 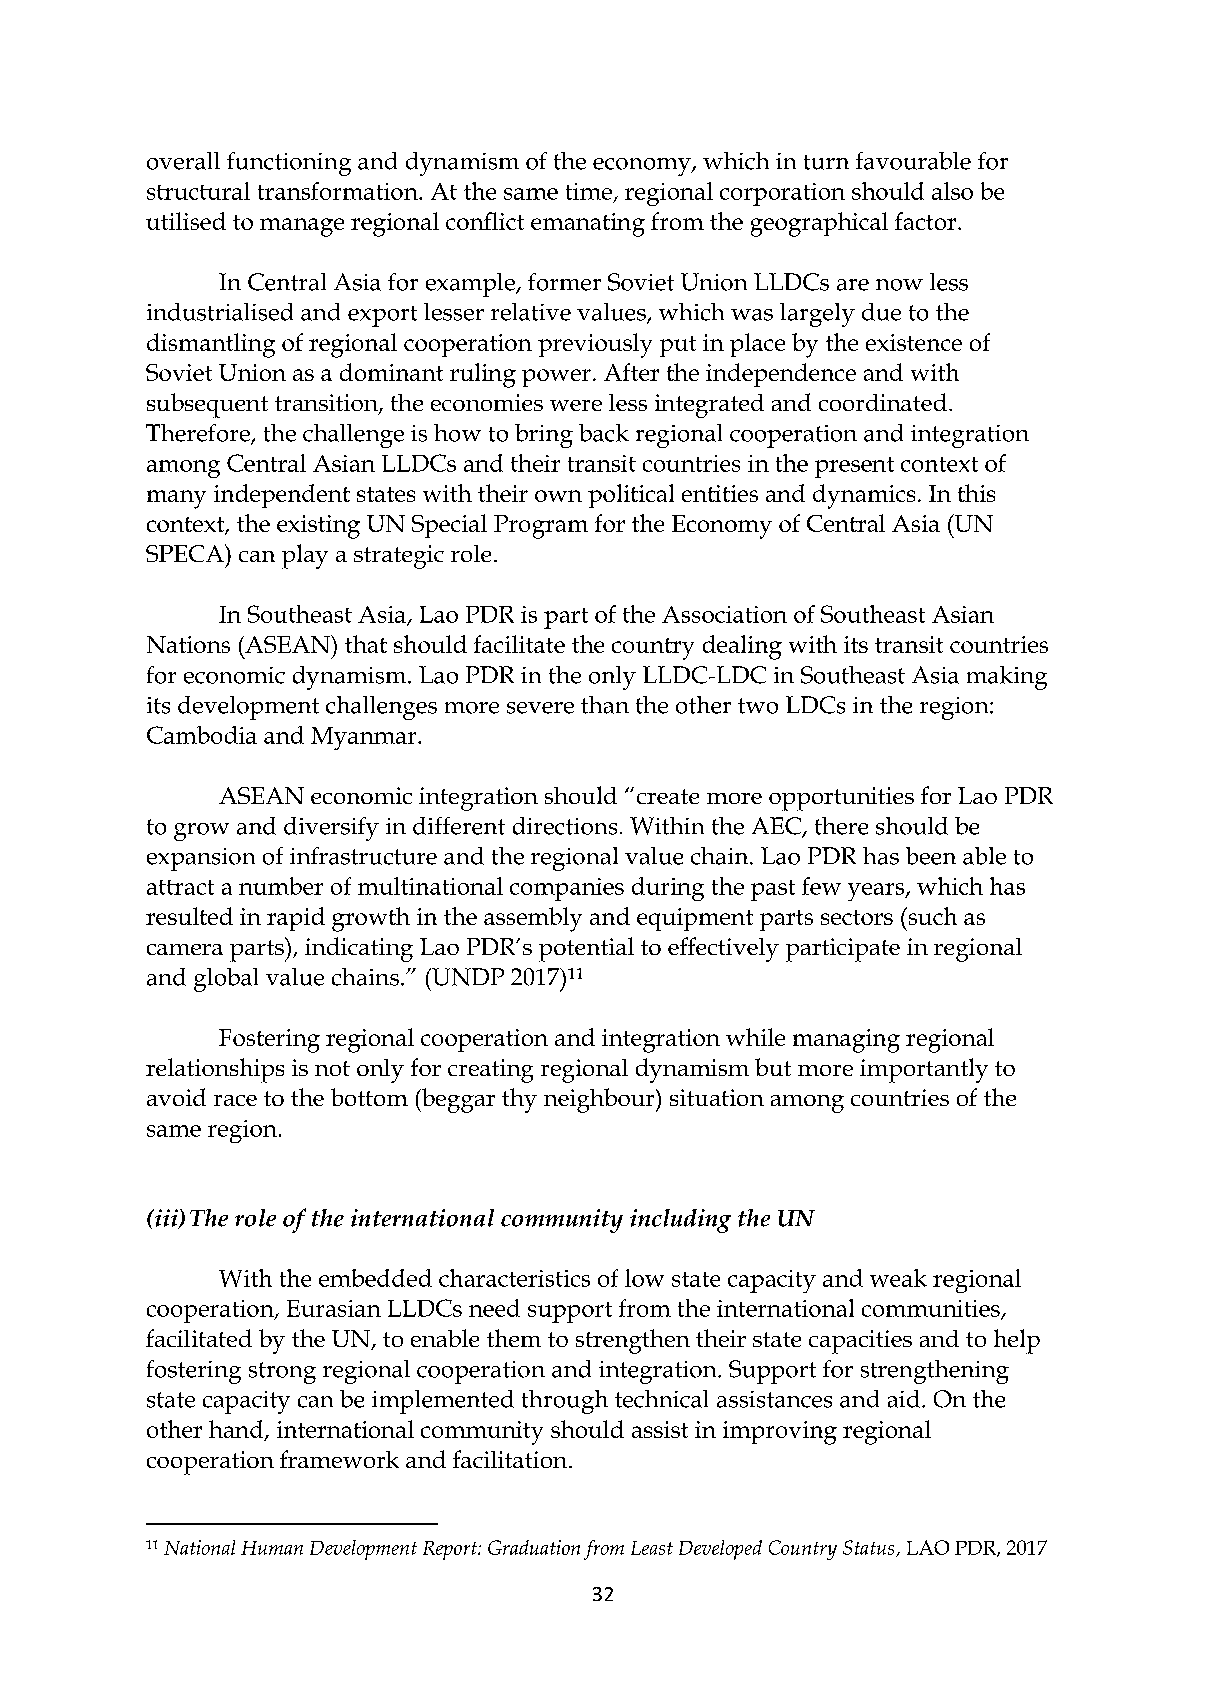 I want to click on dynamics, so click(x=864, y=496).
